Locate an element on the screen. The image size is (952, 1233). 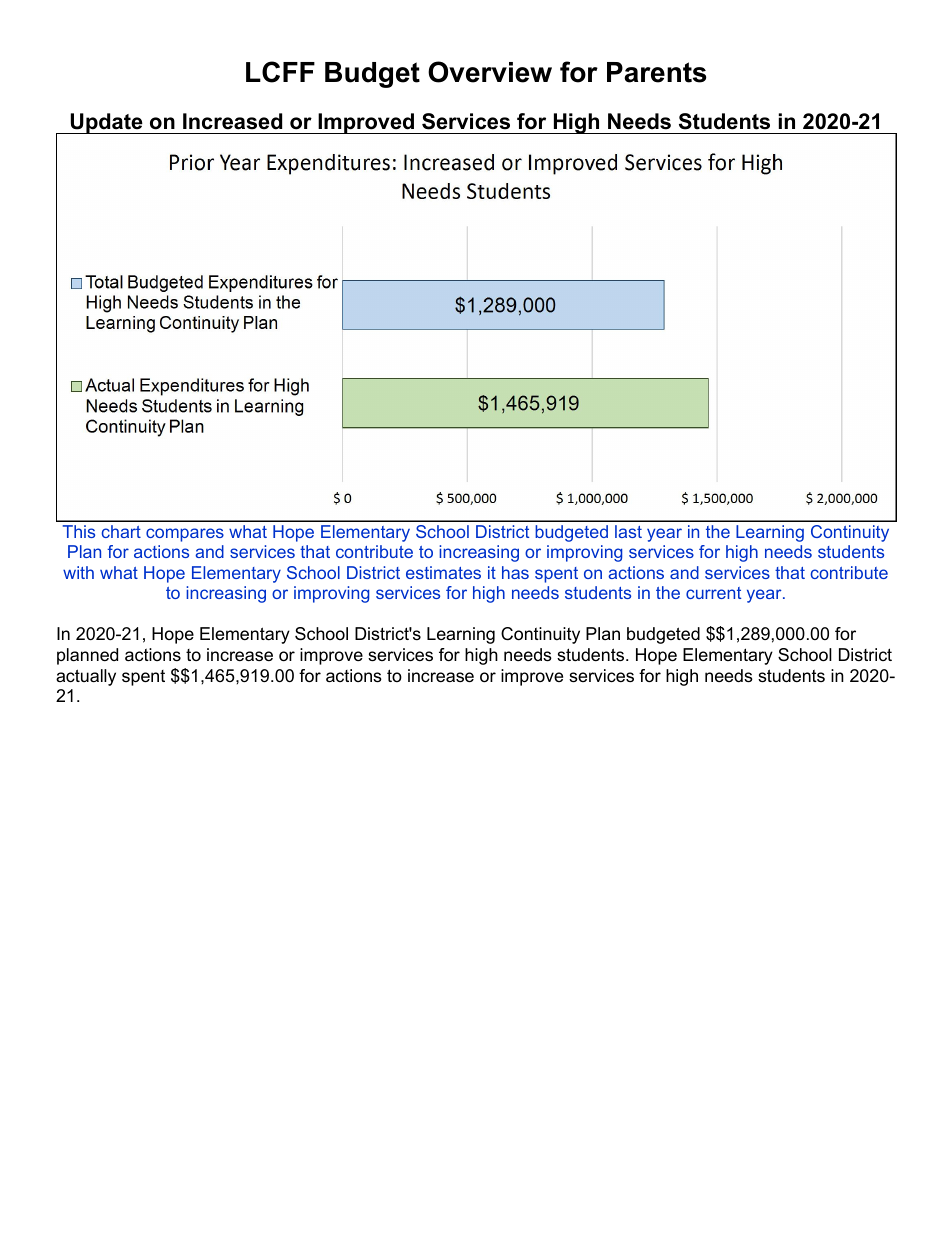
current is located at coordinates (713, 593).
